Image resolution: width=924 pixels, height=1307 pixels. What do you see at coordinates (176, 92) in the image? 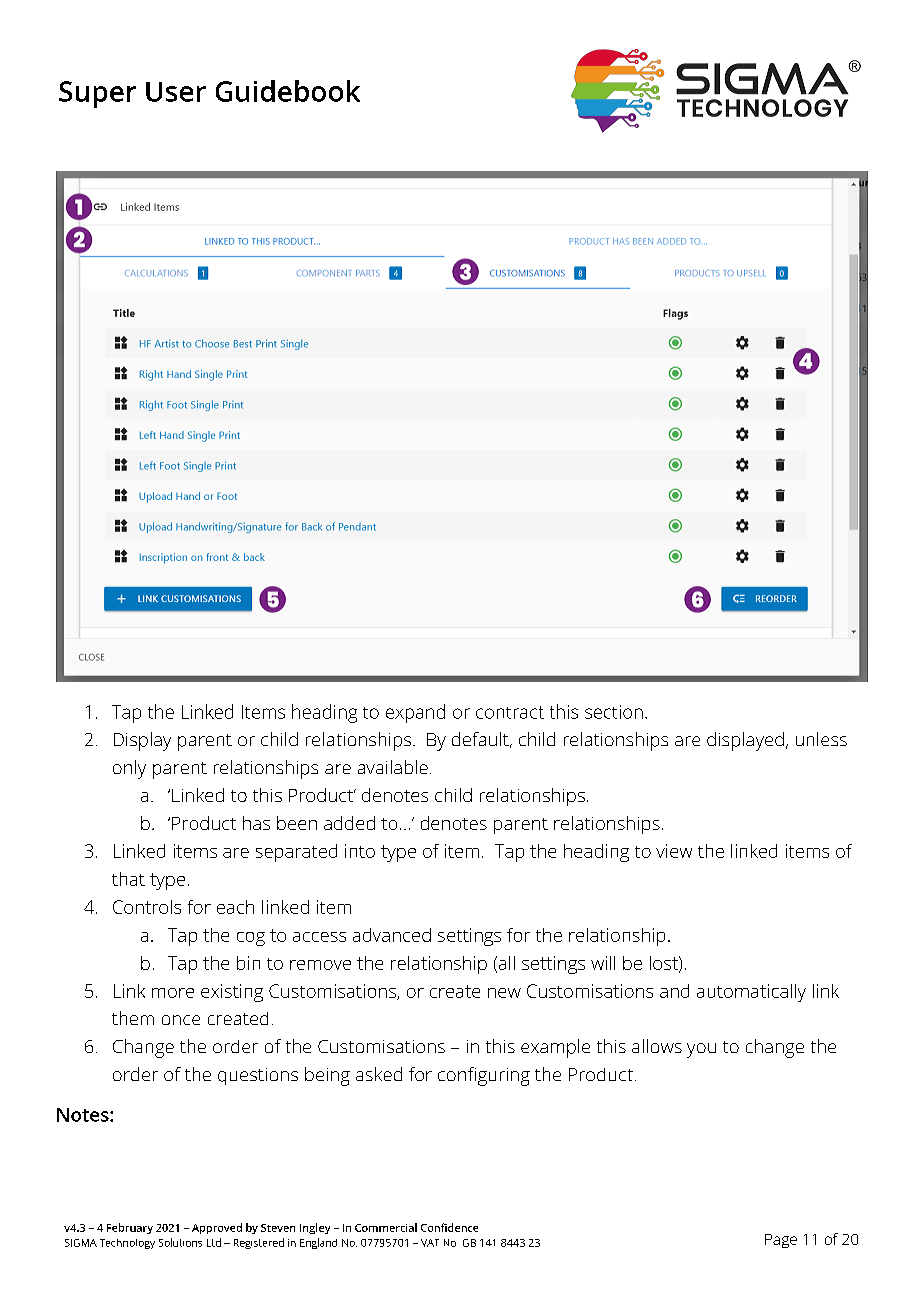
I see `User` at bounding box center [176, 92].
